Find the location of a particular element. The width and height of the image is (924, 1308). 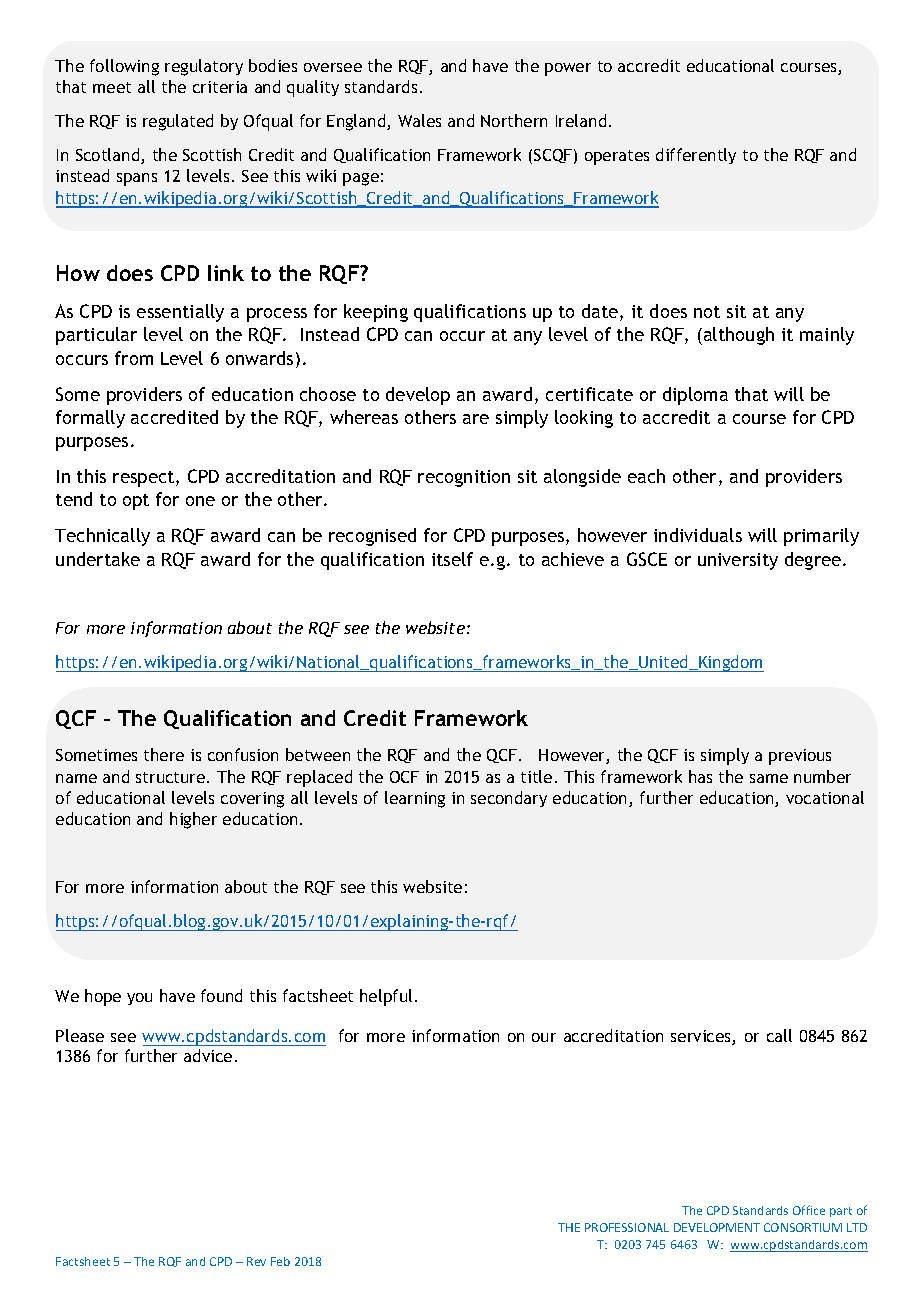

Wales is located at coordinates (419, 120).
